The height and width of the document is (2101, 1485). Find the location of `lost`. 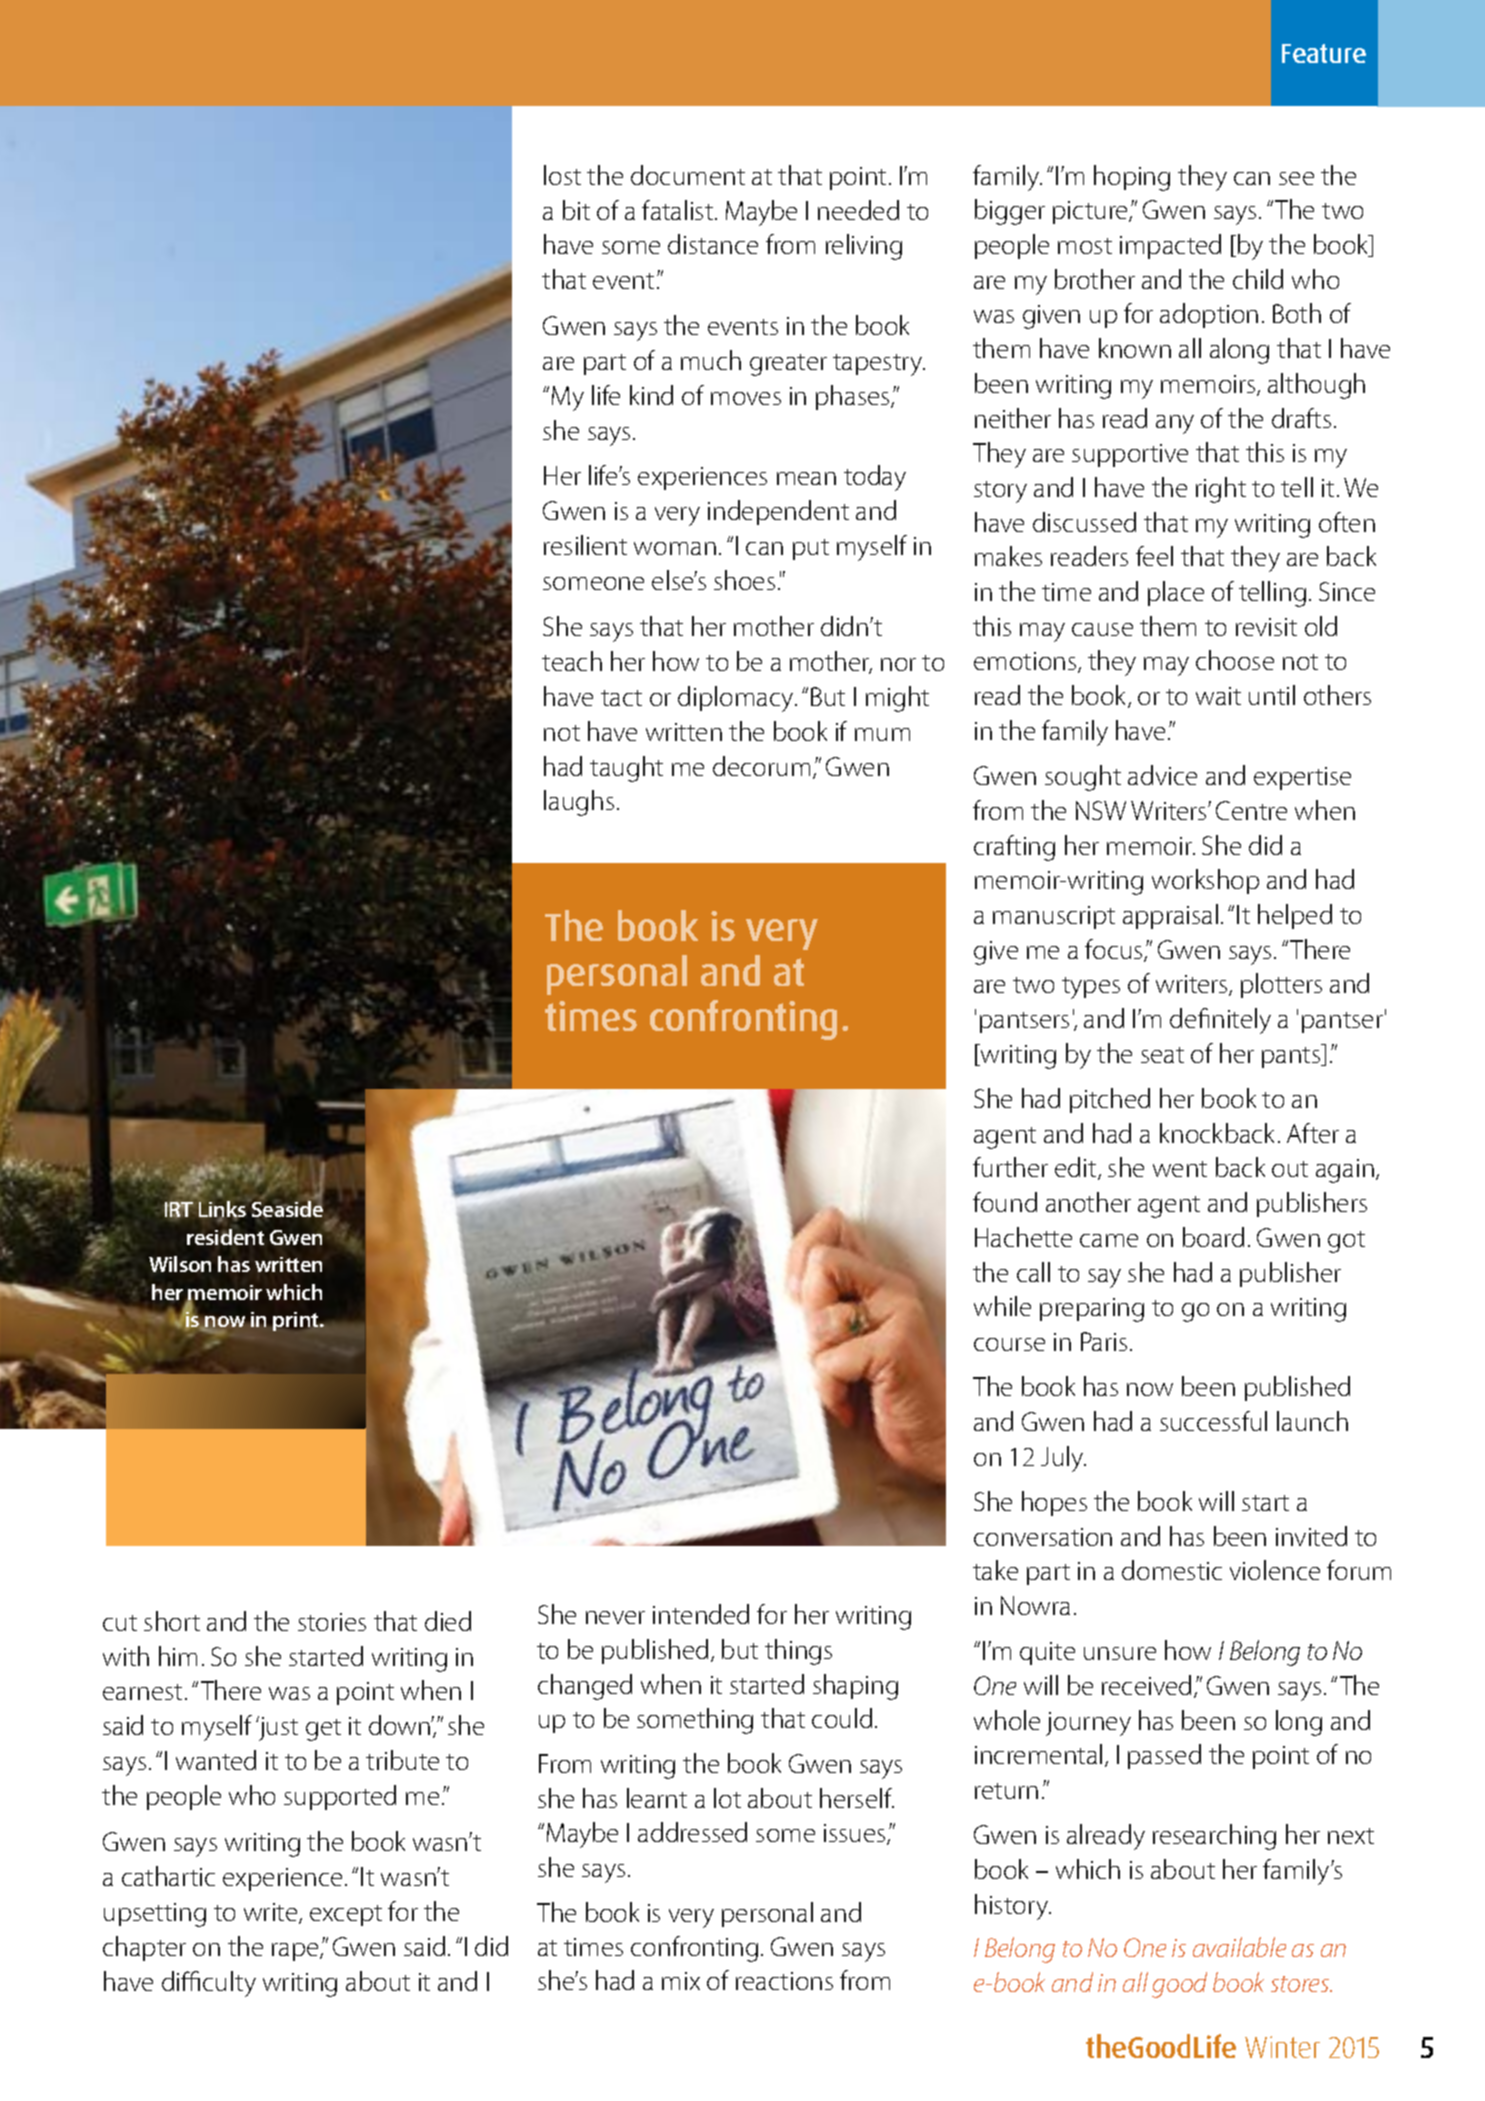

lost is located at coordinates (562, 175).
